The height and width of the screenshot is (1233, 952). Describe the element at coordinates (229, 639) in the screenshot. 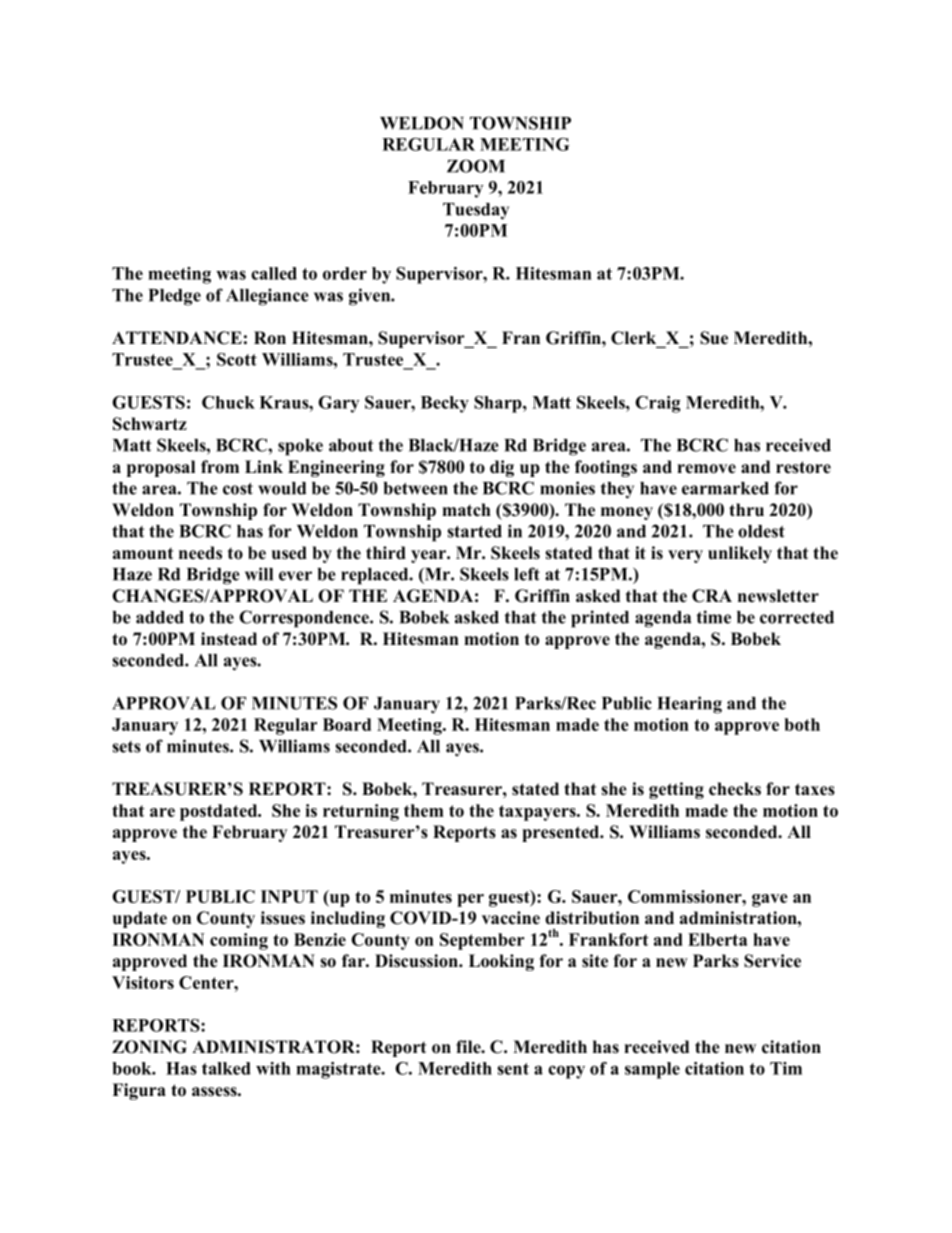

I see `instead` at that location.
